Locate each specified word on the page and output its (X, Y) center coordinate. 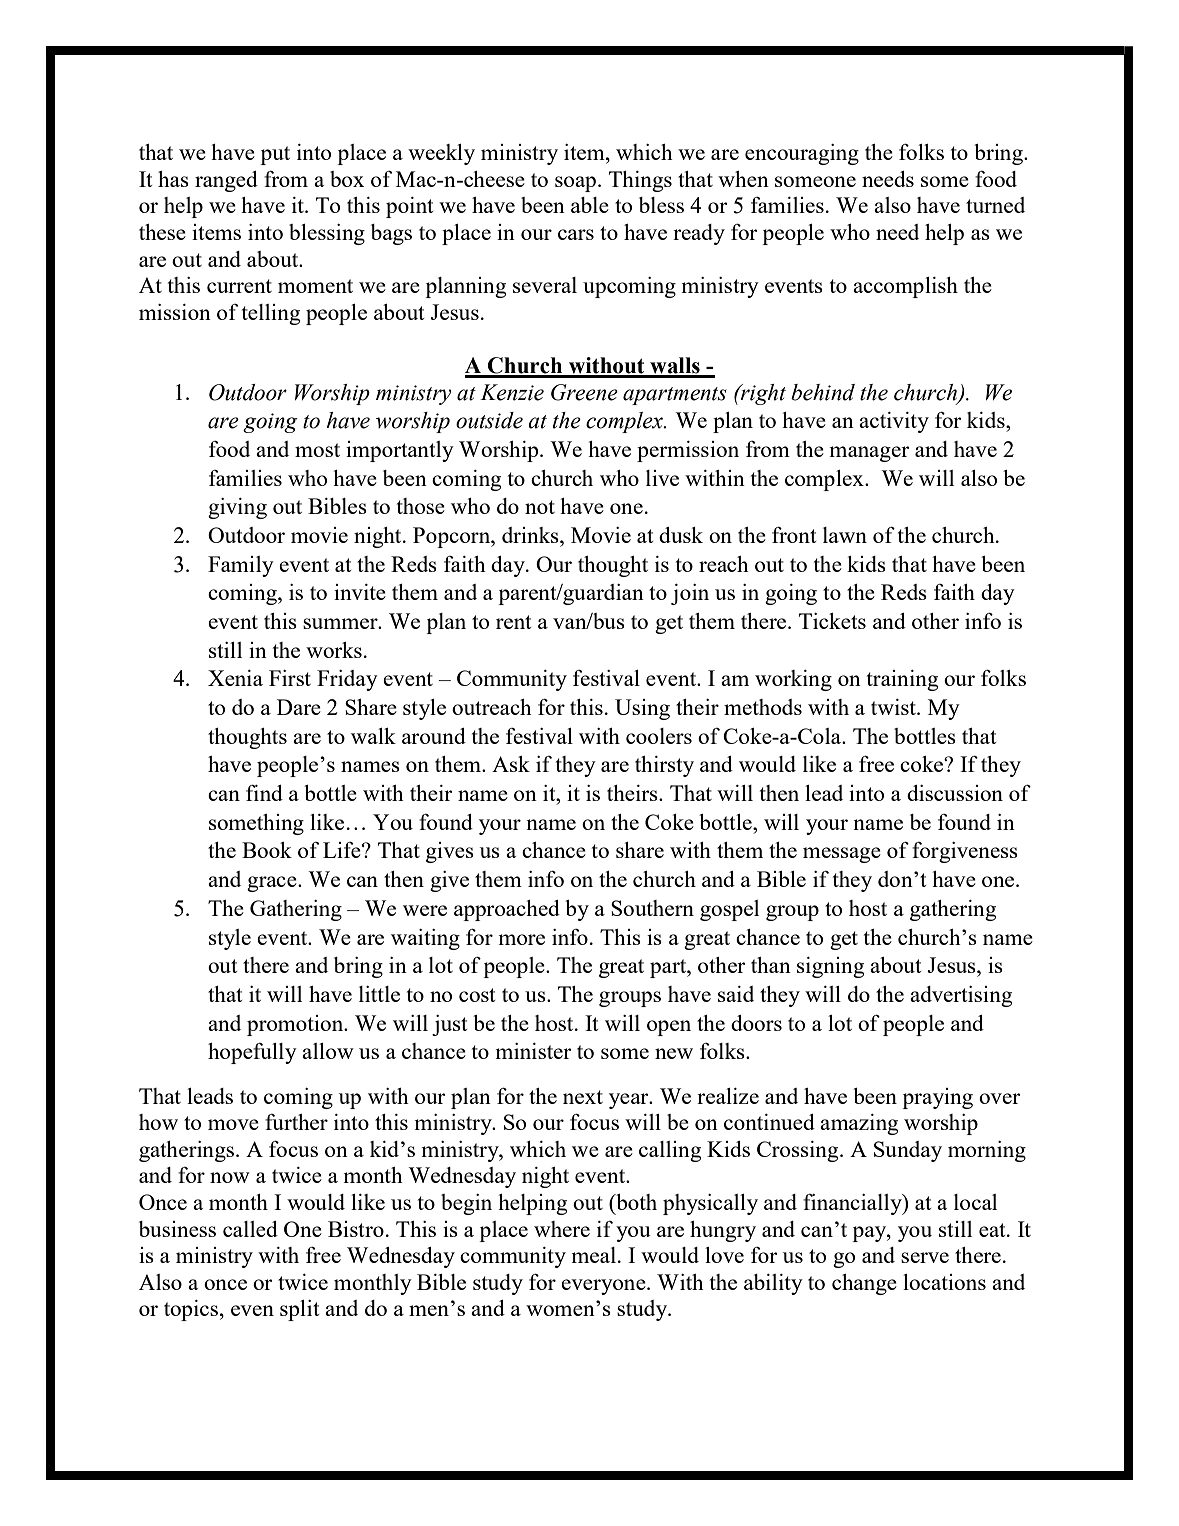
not (540, 507)
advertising (961, 996)
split (299, 1310)
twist (894, 707)
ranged (226, 181)
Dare (299, 707)
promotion (296, 1025)
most (317, 450)
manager (870, 454)
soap (575, 184)
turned (995, 205)
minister (534, 1051)
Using (642, 709)
